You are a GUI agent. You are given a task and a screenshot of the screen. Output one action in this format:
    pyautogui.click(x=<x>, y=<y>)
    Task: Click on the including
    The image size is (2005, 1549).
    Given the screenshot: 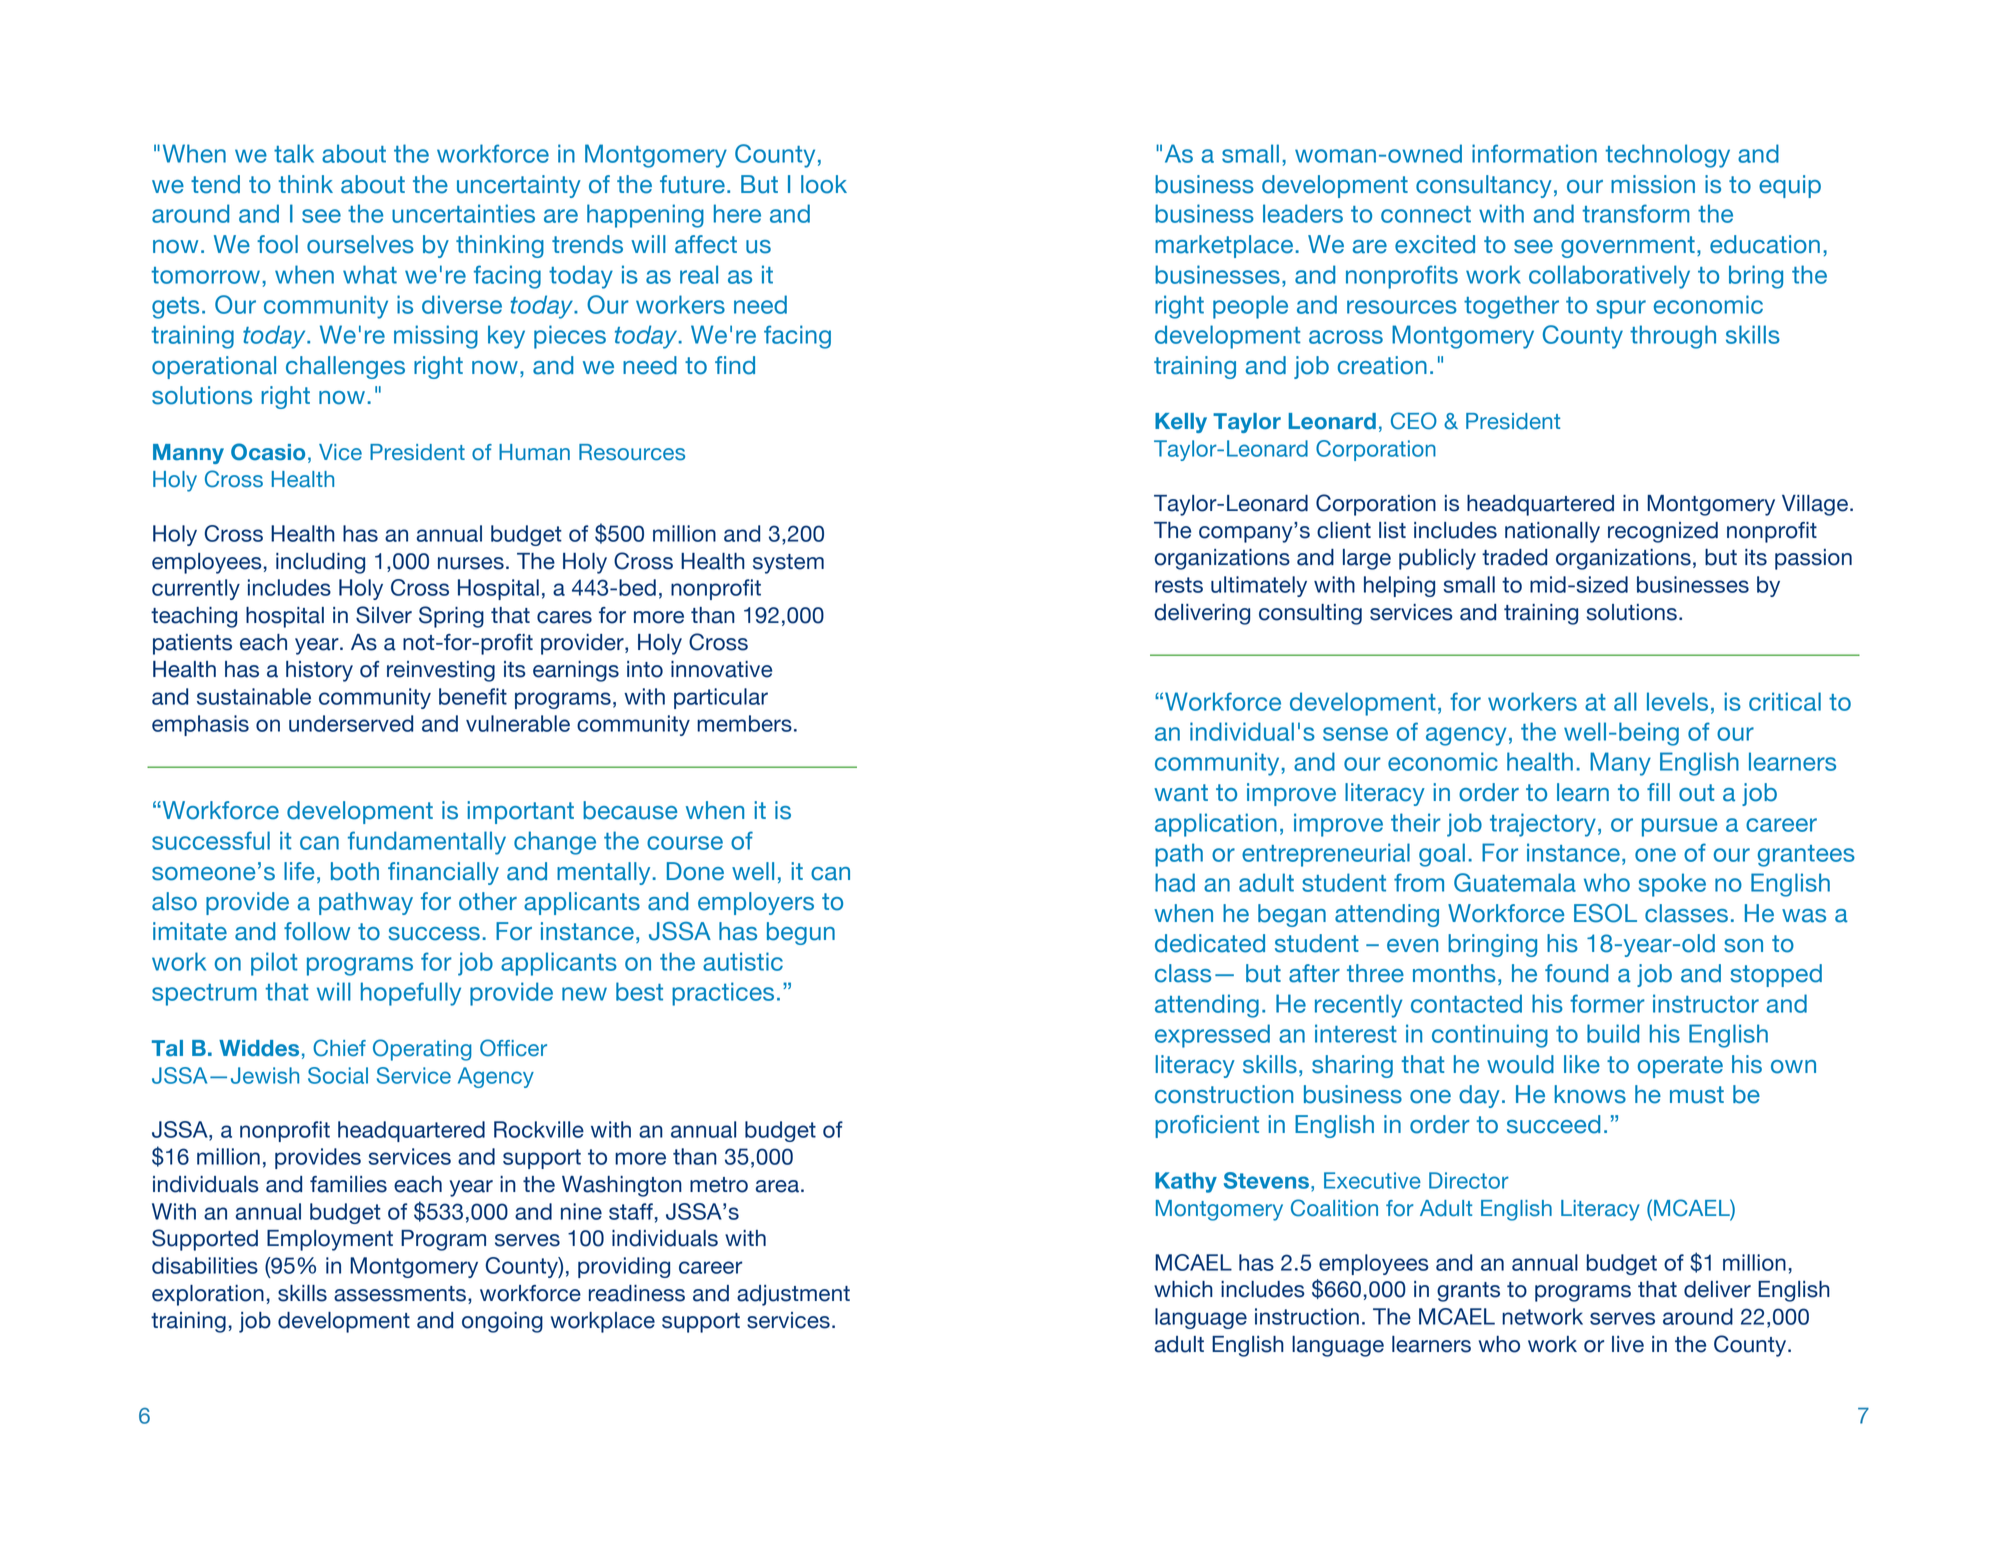 What is the action you would take?
    pyautogui.click(x=320, y=563)
